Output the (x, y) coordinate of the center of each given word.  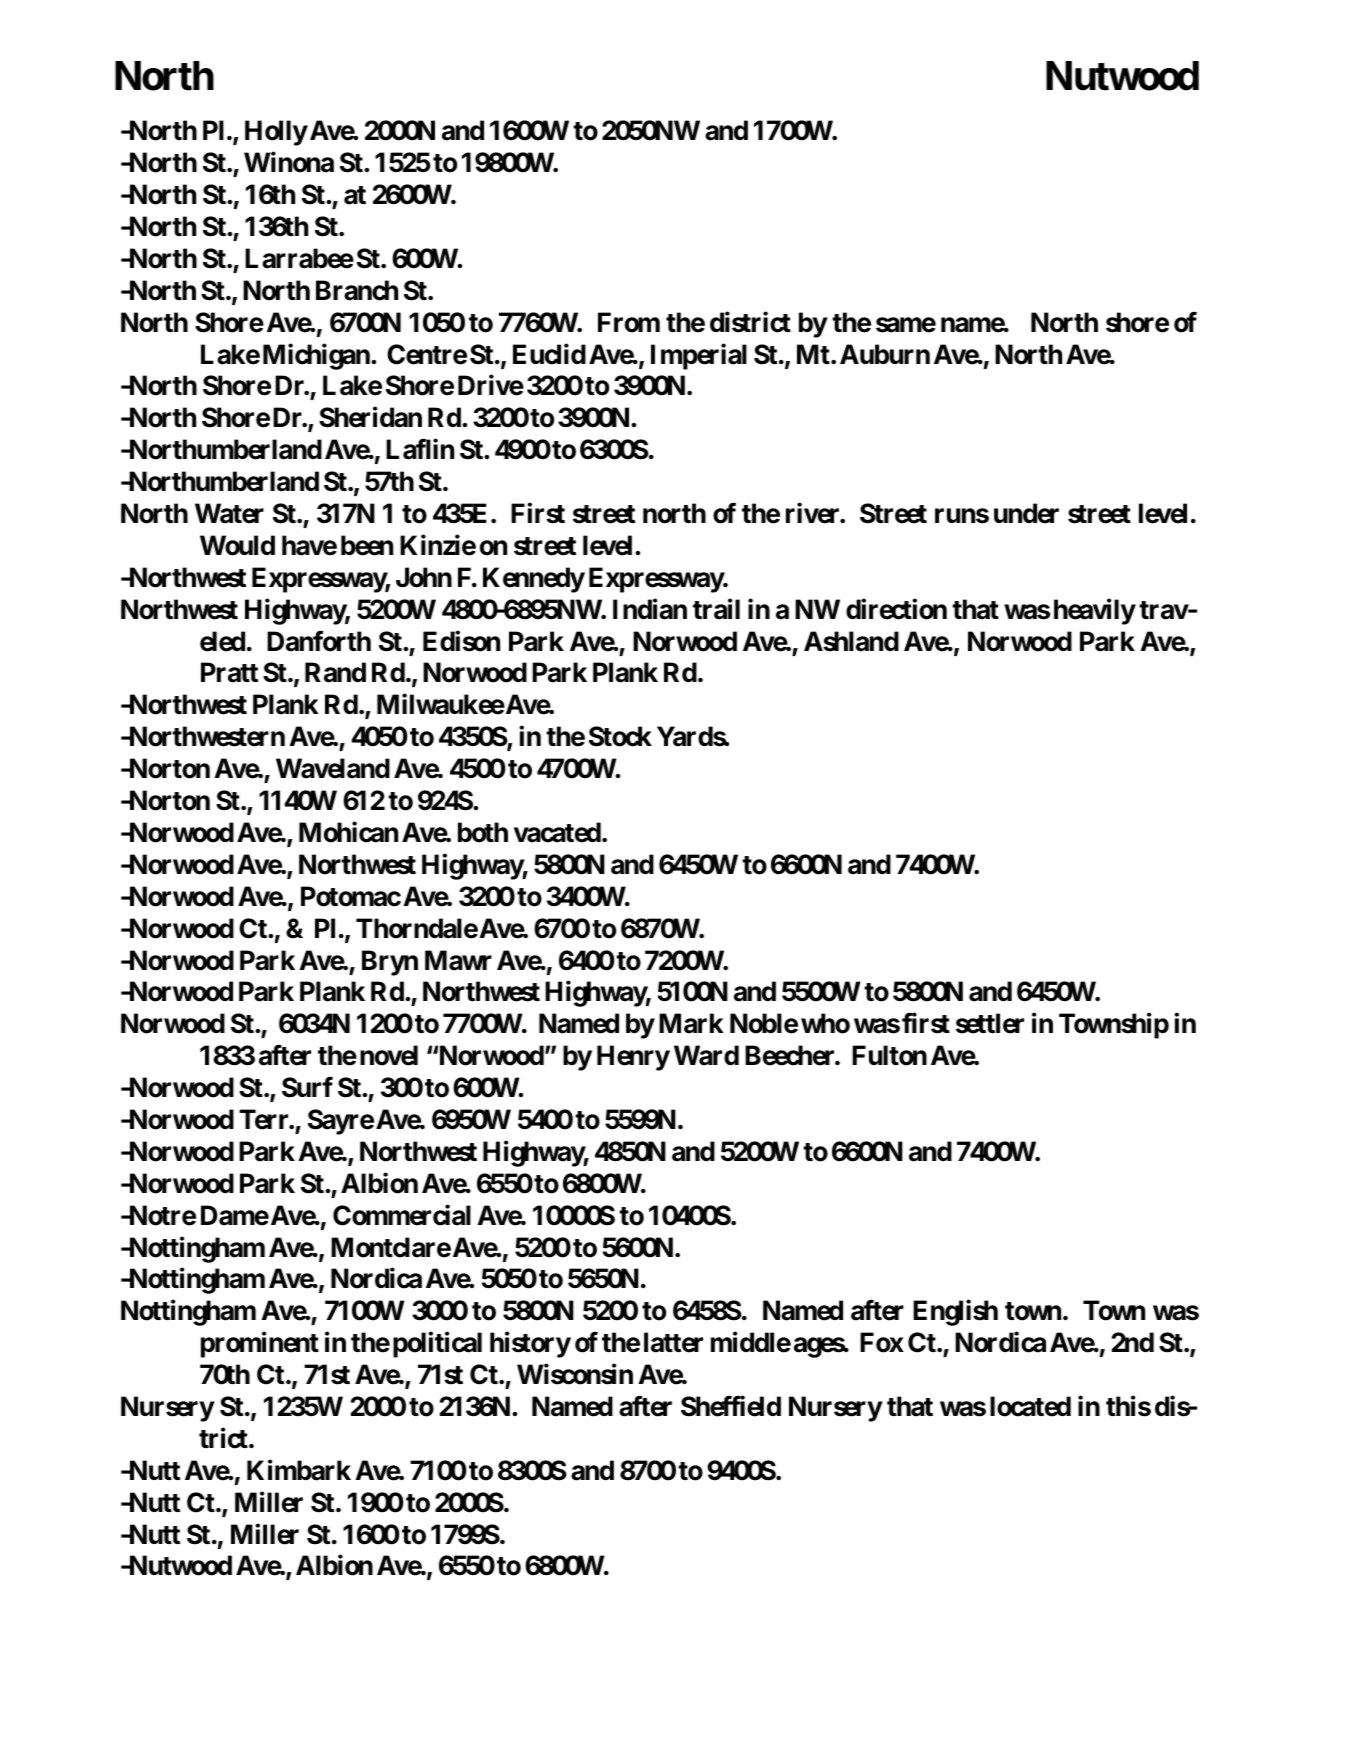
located (1030, 1406)
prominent (260, 1345)
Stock (620, 736)
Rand (335, 673)
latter (673, 1342)
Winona (289, 162)
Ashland (851, 641)
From (629, 322)
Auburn (885, 354)
